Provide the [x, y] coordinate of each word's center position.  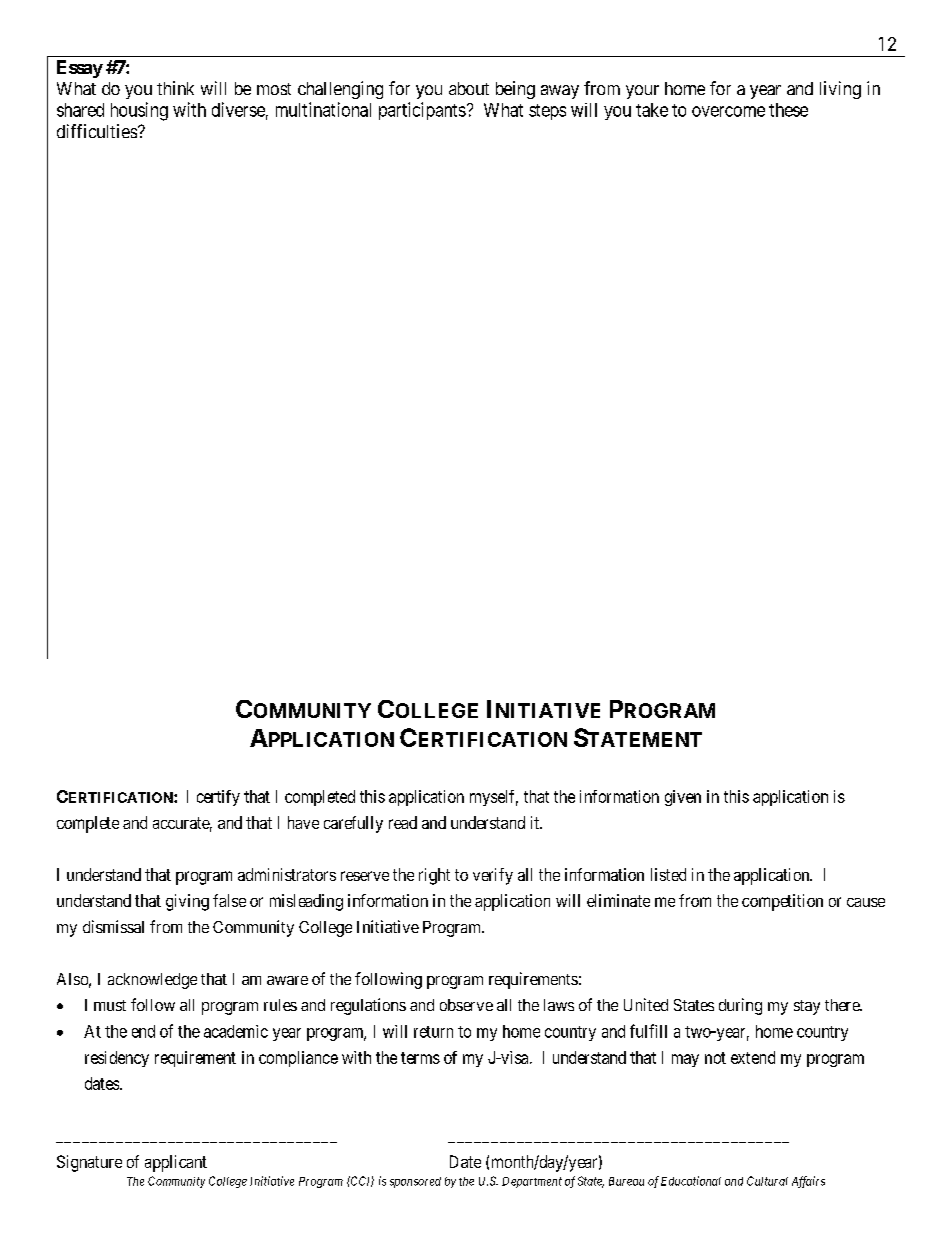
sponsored [415, 1182]
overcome [728, 111]
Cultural [767, 1181]
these [788, 110]
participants [422, 111]
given [683, 798]
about [469, 88]
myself [494, 798]
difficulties [97, 131]
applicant [176, 1163]
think [175, 88]
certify [218, 798]
